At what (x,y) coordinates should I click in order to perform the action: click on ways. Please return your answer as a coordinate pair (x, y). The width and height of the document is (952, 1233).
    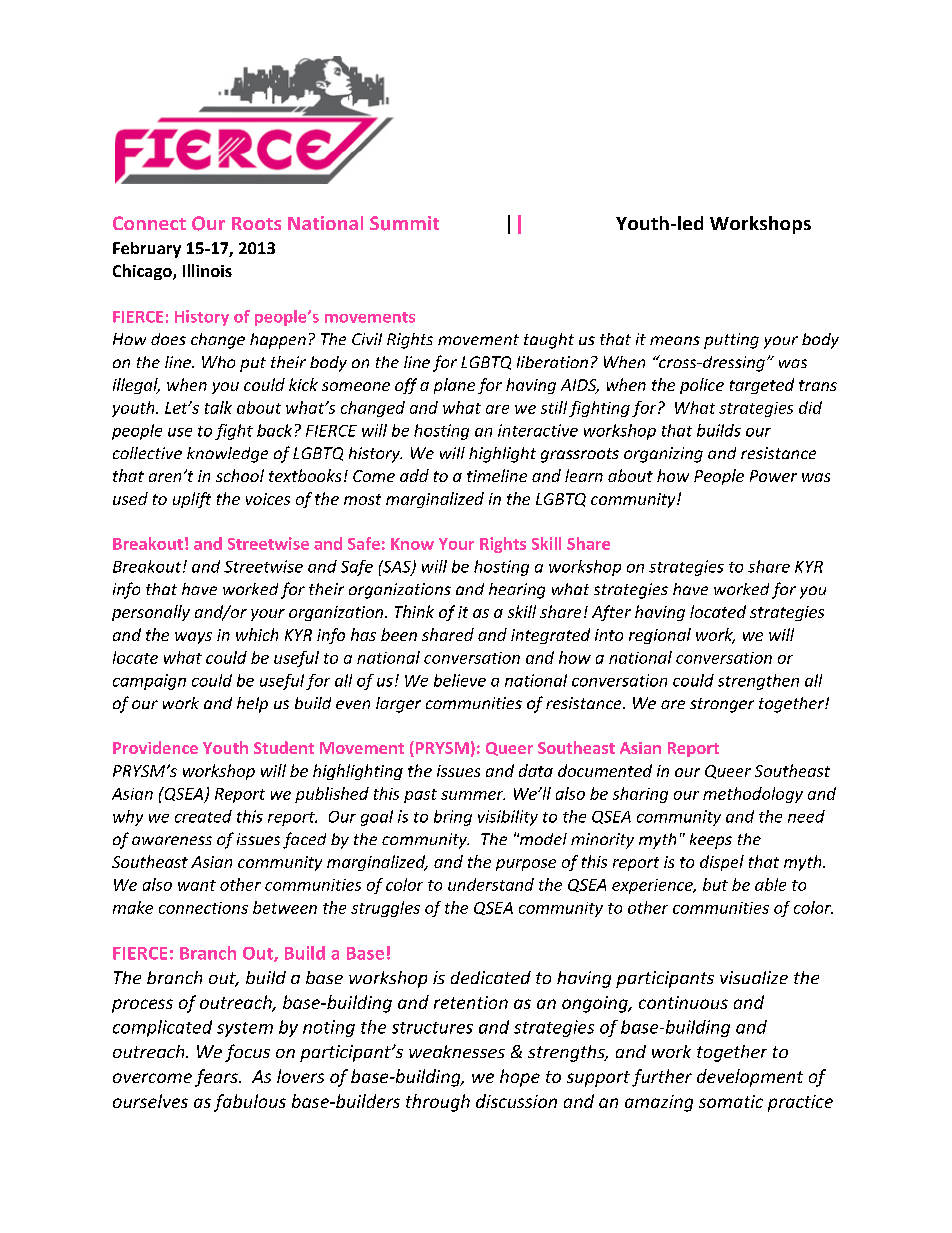
    Looking at the image, I should click on (193, 638).
